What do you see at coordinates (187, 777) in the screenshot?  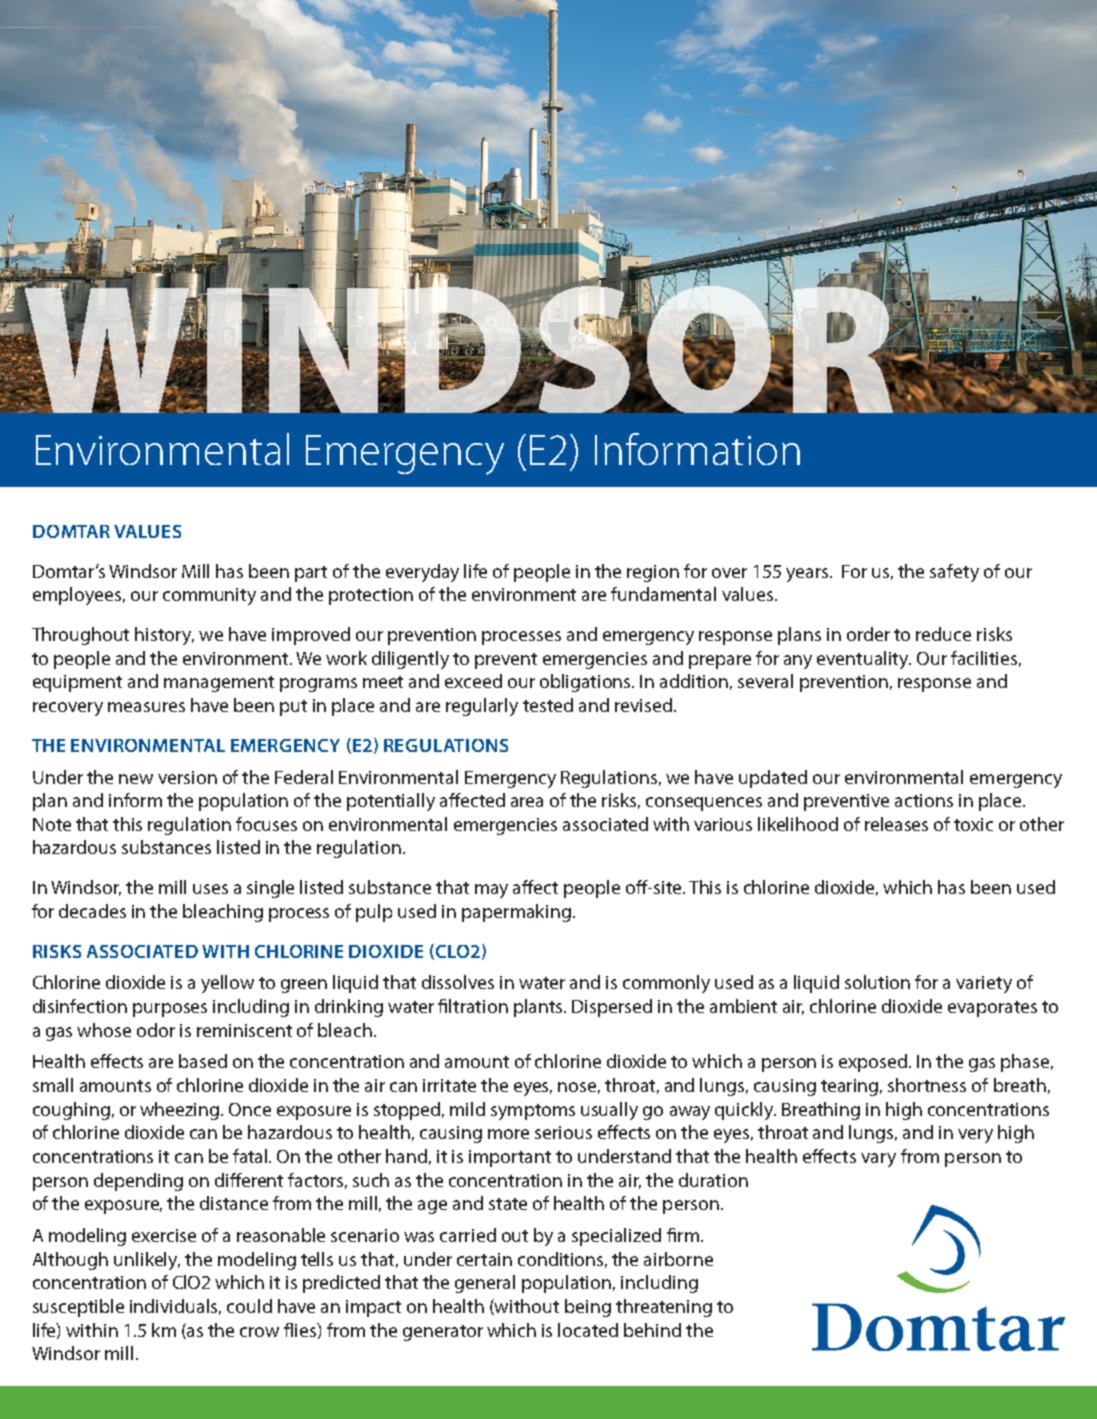 I see `version` at bounding box center [187, 777].
